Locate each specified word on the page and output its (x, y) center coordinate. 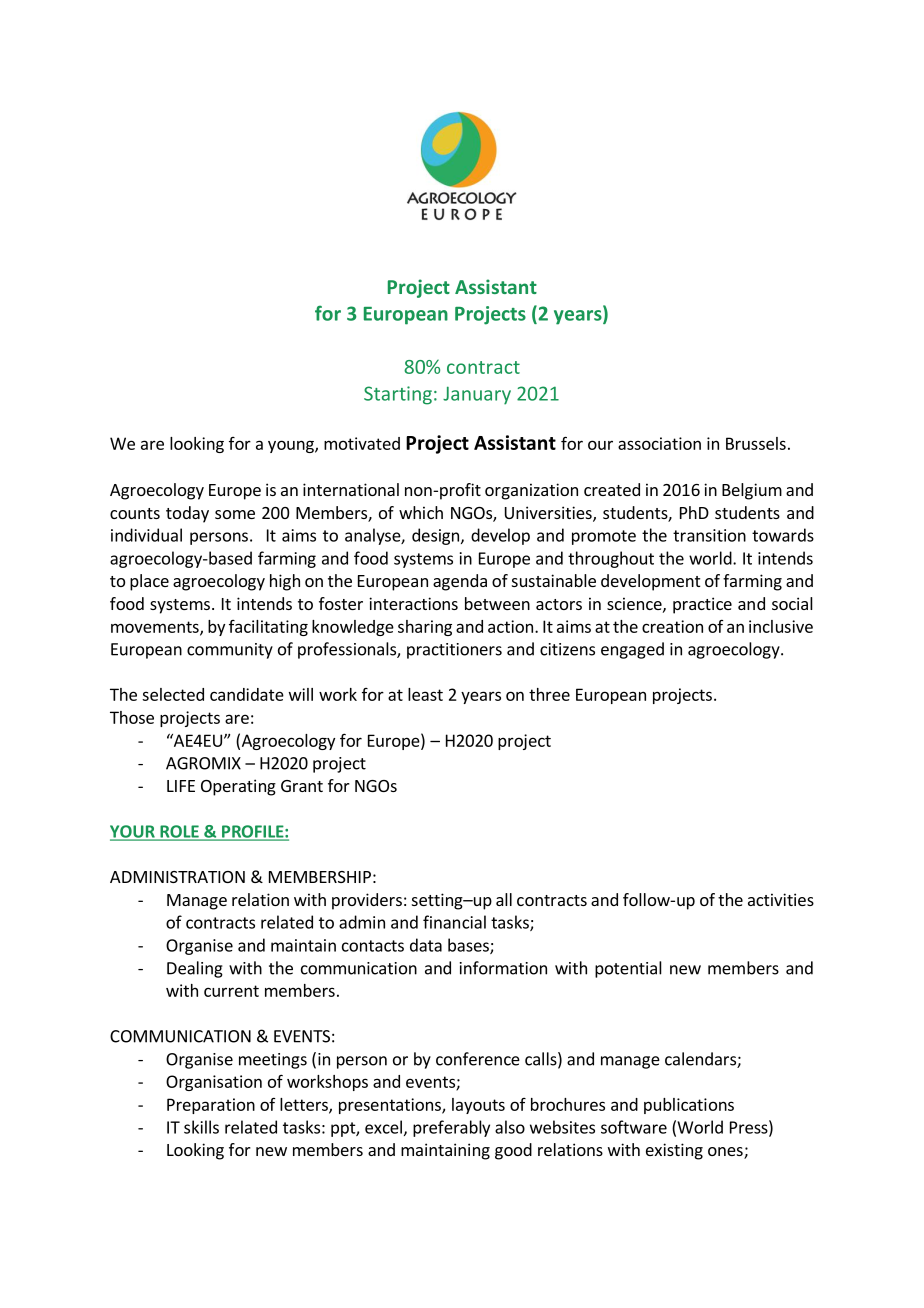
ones (726, 1153)
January (477, 396)
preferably (451, 1128)
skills (201, 1127)
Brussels (756, 443)
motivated (362, 443)
